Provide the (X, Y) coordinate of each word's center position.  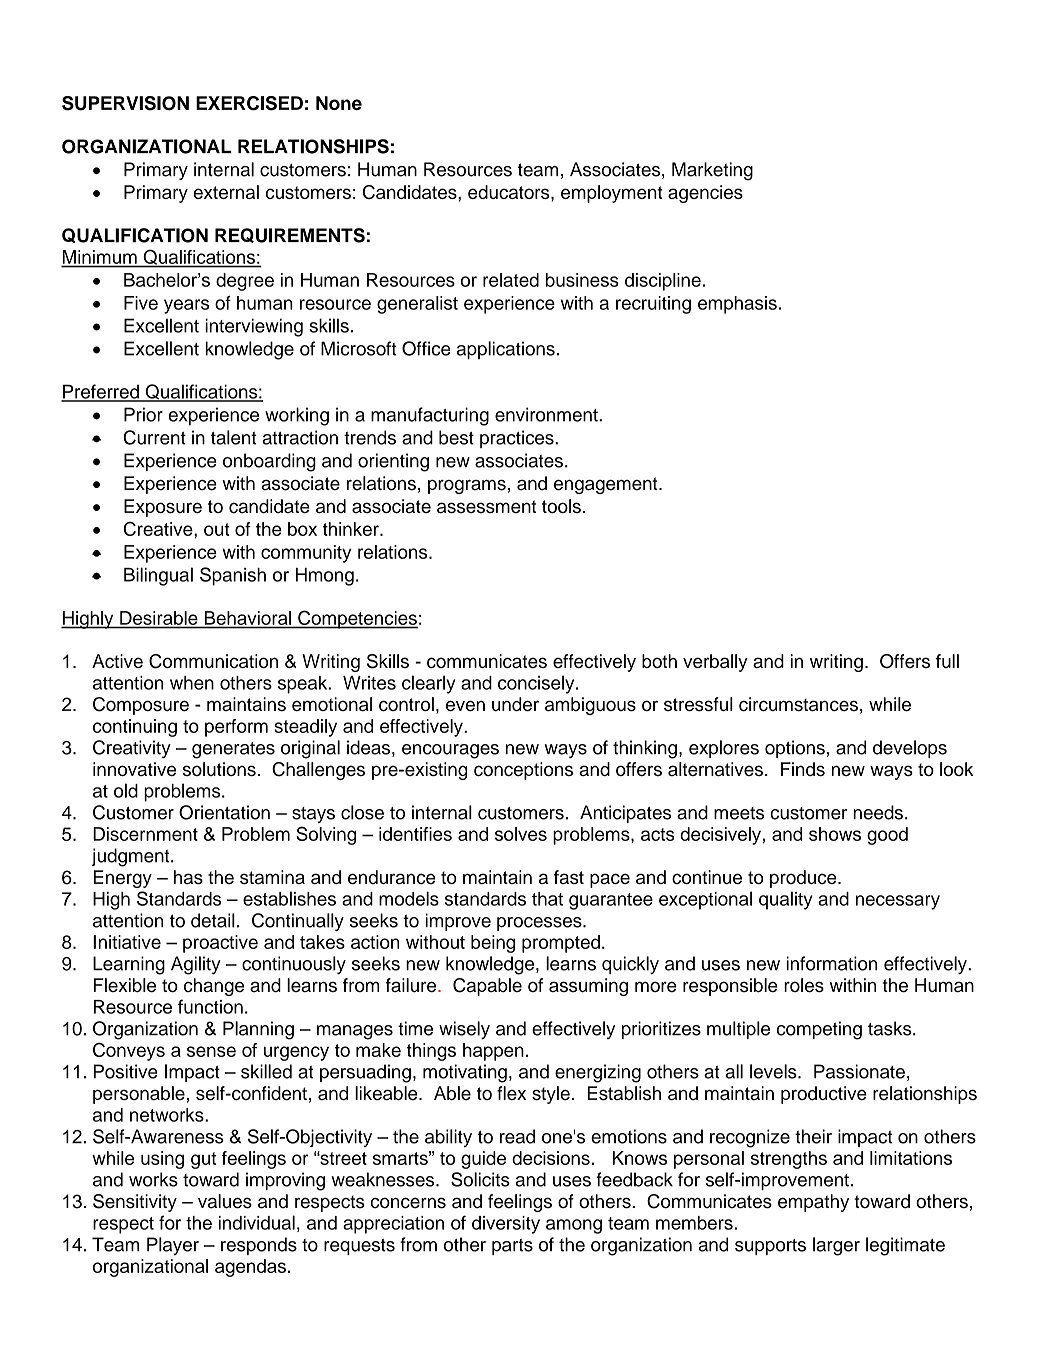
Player (173, 1246)
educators (510, 192)
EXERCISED (249, 103)
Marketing (712, 171)
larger (836, 1246)
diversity (506, 1225)
